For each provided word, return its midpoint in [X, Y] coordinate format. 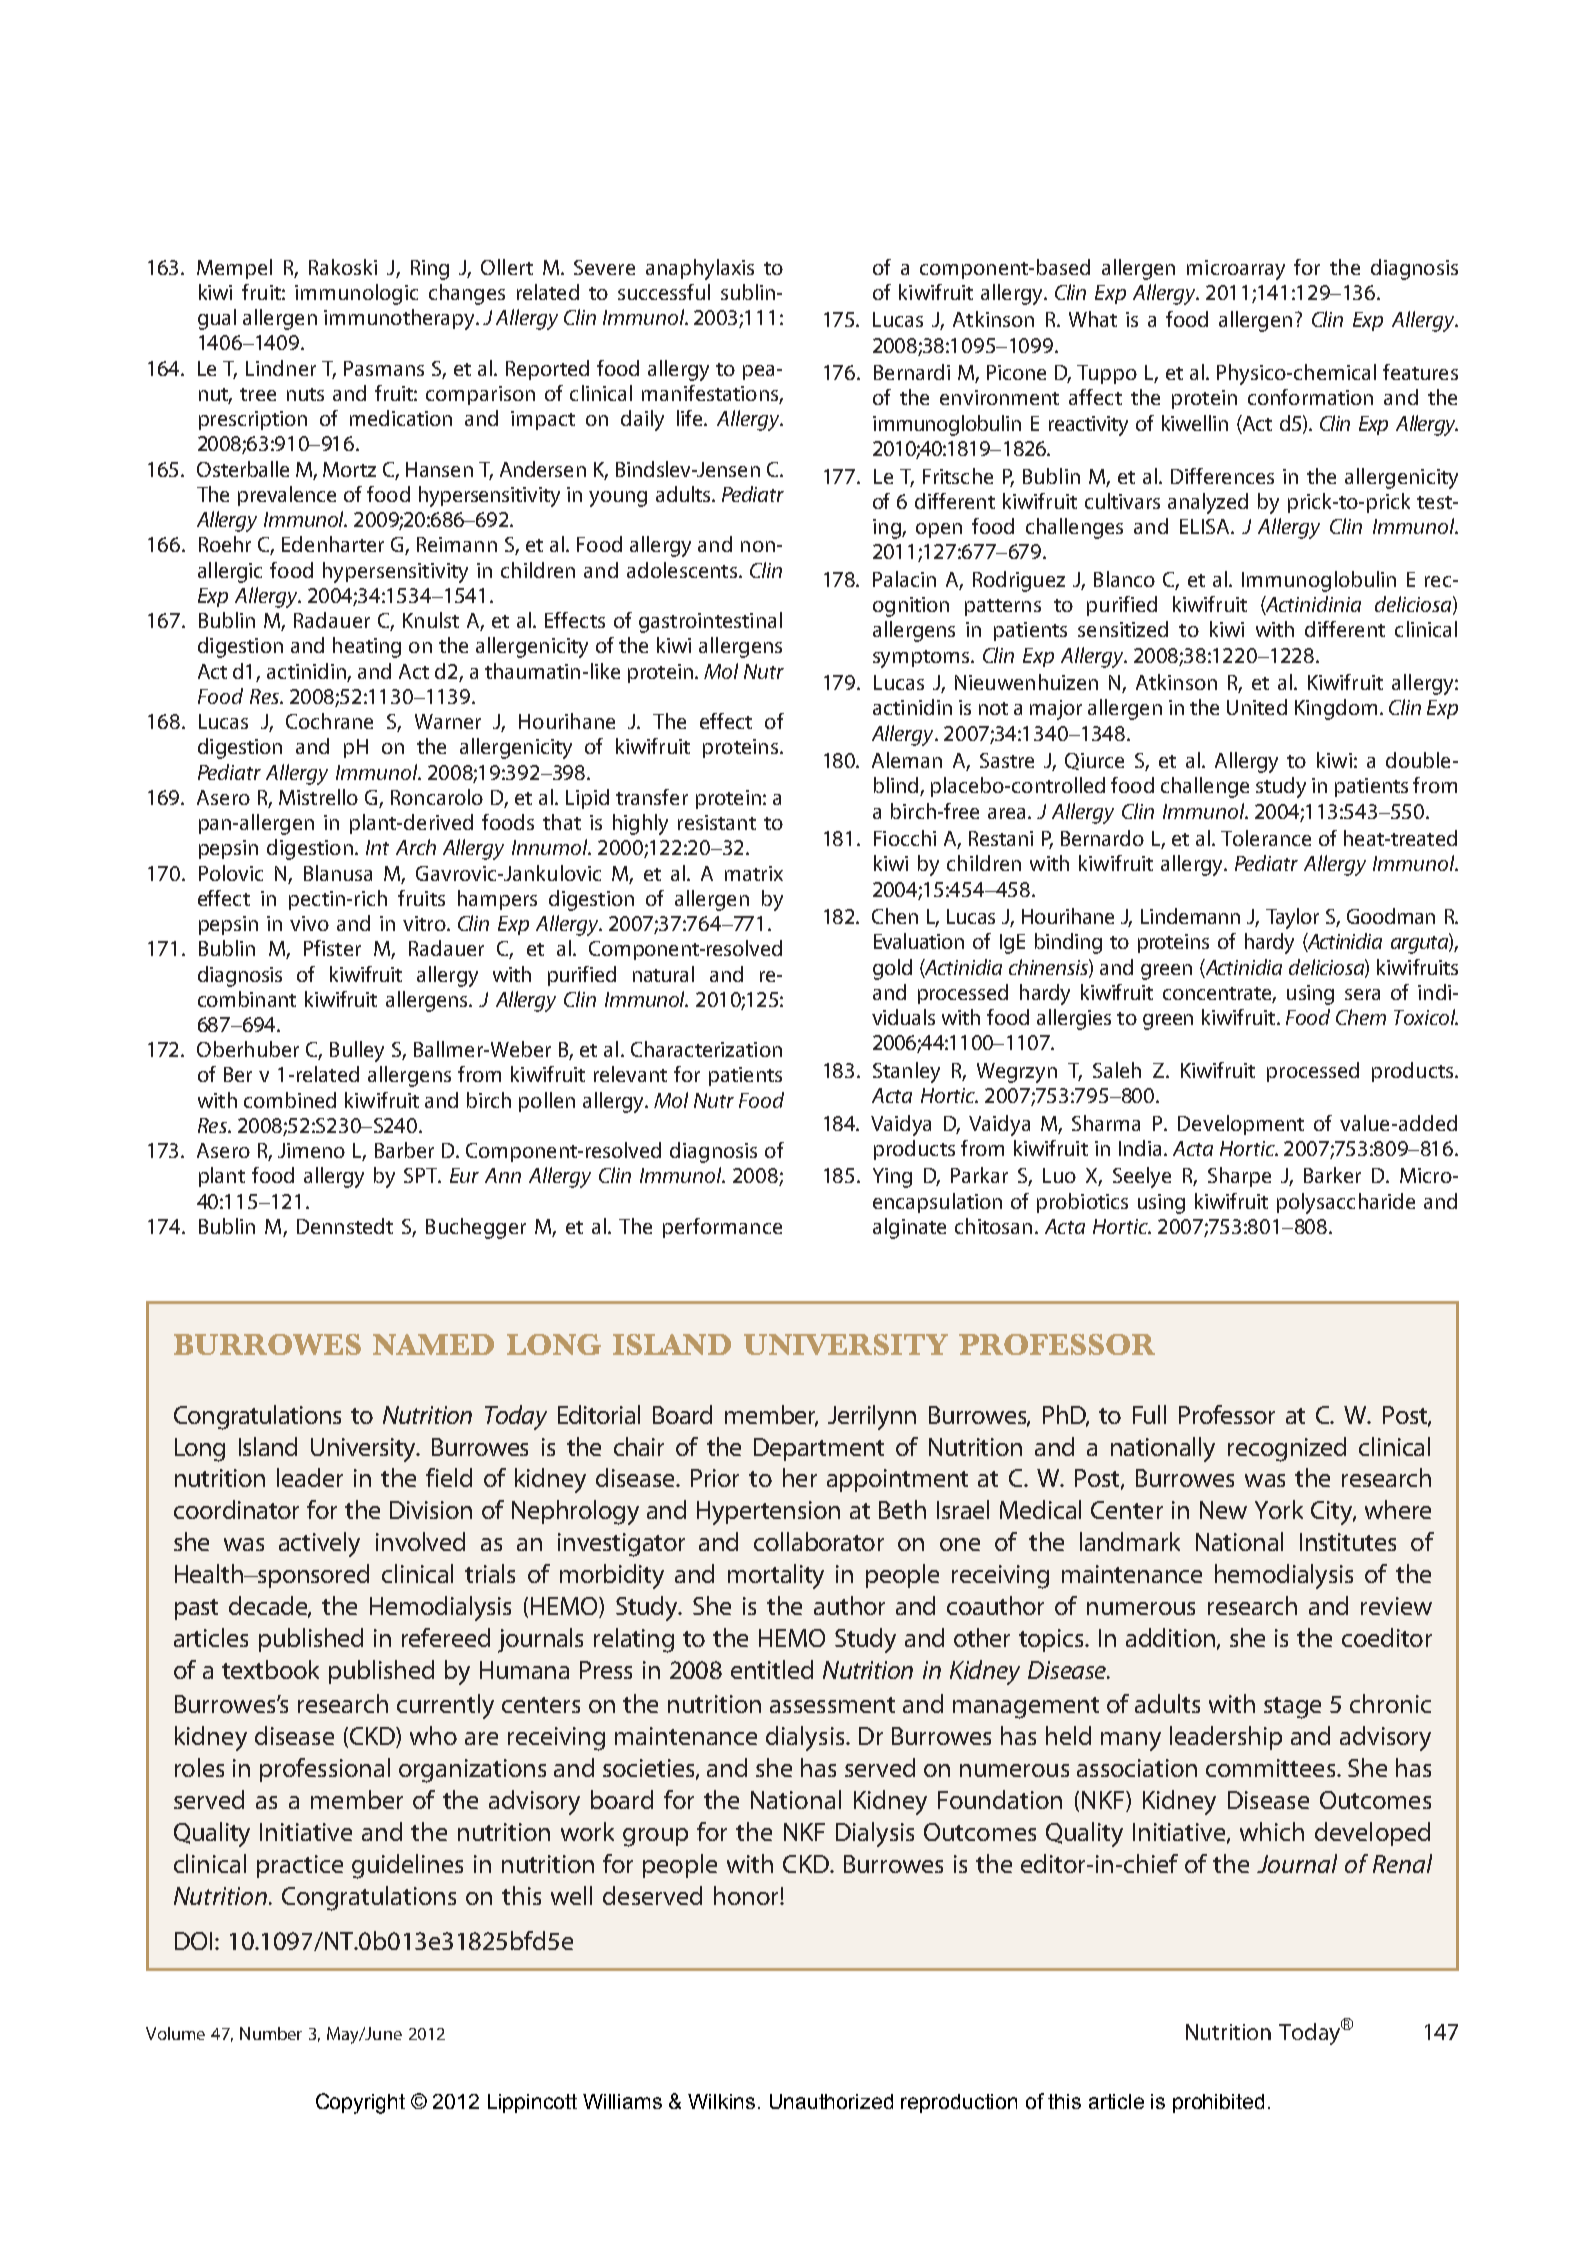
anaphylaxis [700, 269]
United [1257, 707]
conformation [1310, 397]
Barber [404, 1150]
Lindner [281, 368]
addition [1170, 1637]
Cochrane [329, 721]
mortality [776, 1576]
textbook [270, 1669]
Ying [892, 1178]
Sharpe [1239, 1177]
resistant [717, 822]
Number [271, 2033]
